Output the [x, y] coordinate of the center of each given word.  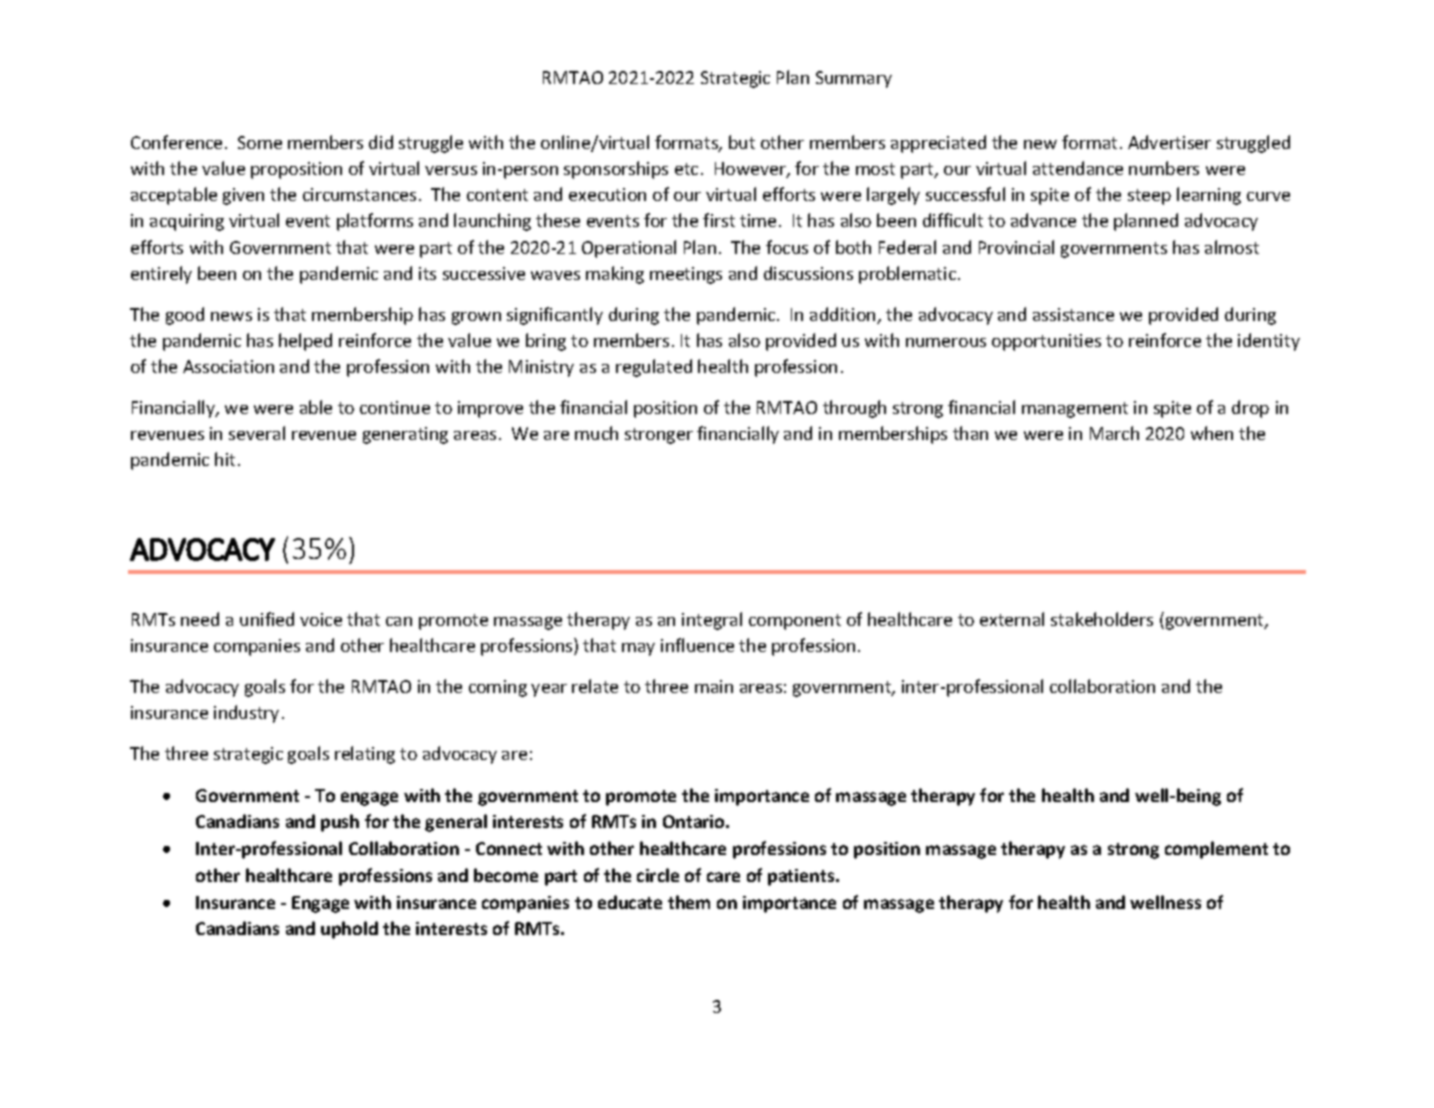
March [1114, 433]
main [714, 686]
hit [225, 459]
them [689, 902]
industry [246, 714]
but [742, 142]
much [596, 433]
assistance [1073, 314]
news [231, 316]
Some [260, 142]
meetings [686, 275]
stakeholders [1102, 619]
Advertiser [1169, 142]
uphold [349, 930]
